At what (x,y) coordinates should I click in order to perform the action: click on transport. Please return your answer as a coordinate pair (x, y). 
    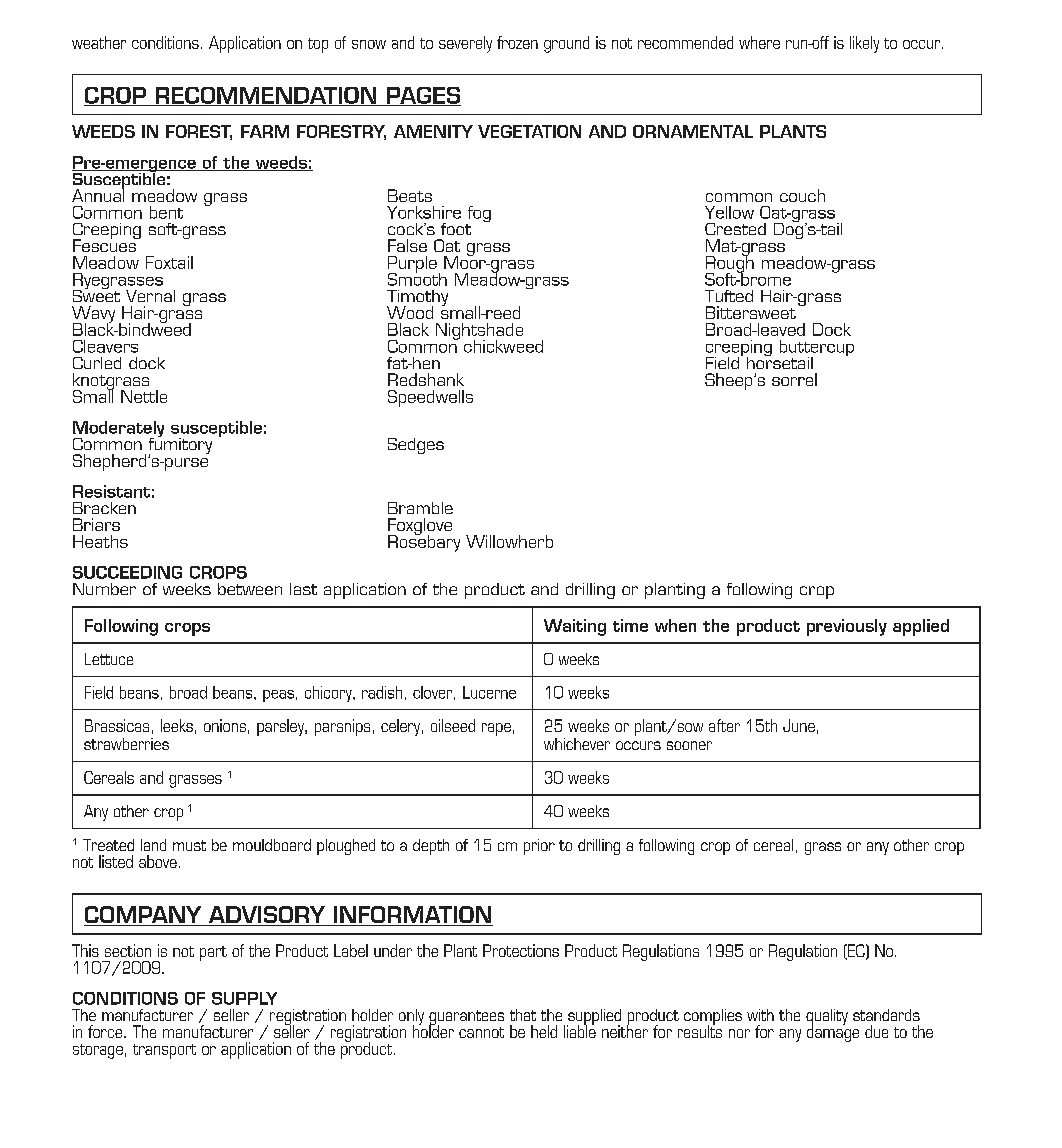
    Looking at the image, I should click on (164, 1051).
